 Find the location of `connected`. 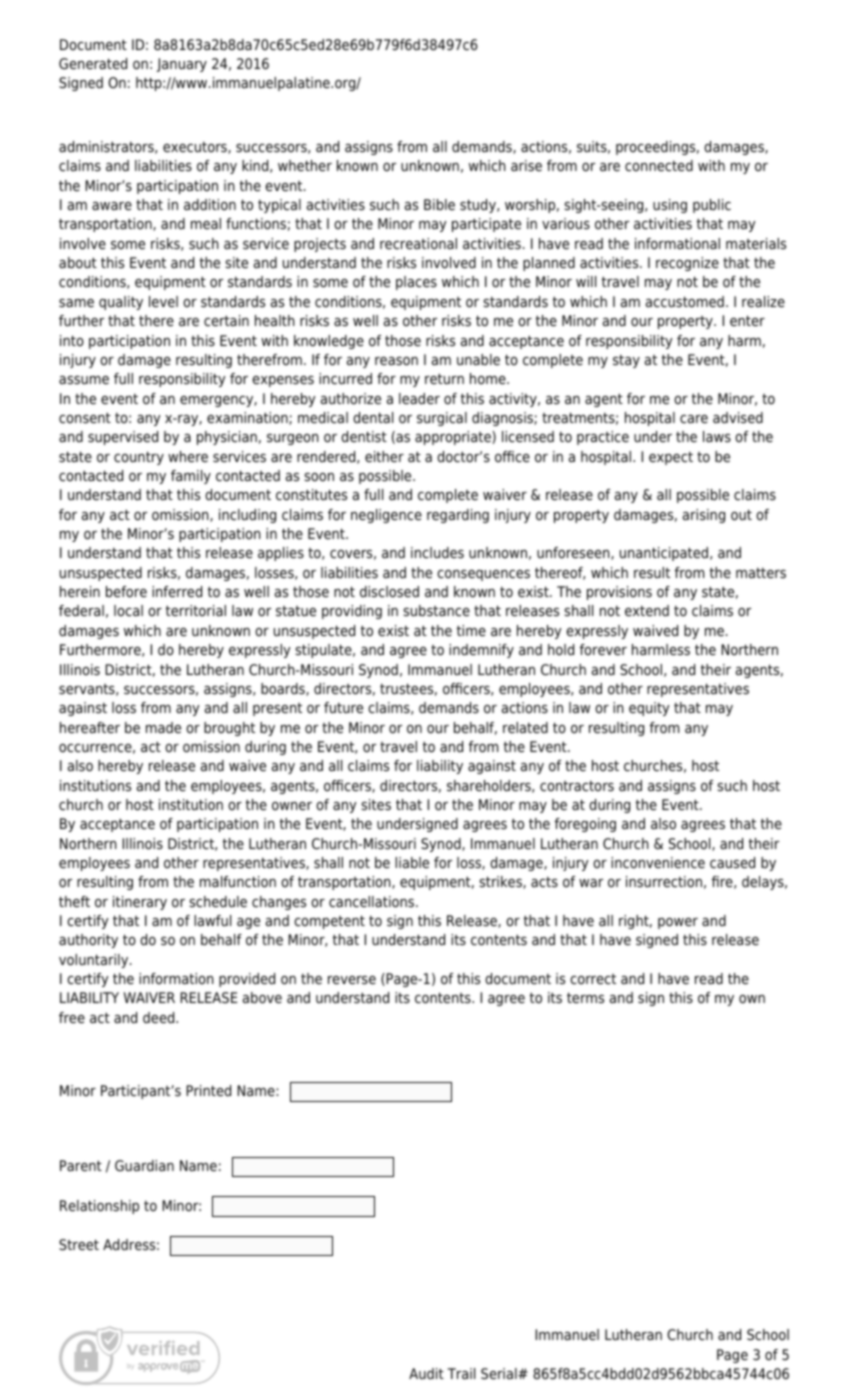

connected is located at coordinates (659, 166).
